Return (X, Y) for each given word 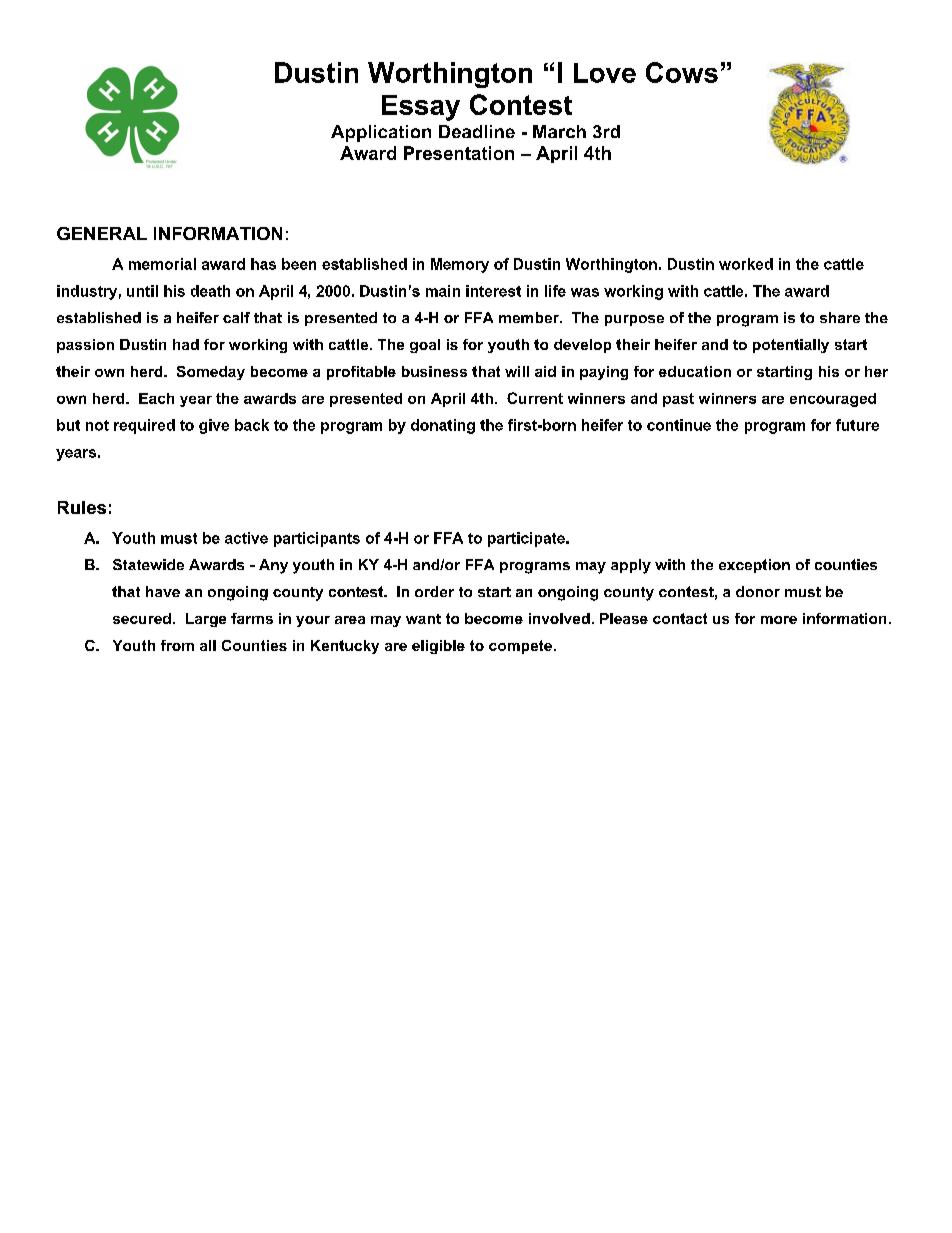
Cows (682, 72)
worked (746, 264)
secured (142, 618)
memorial (162, 264)
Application (381, 133)
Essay (421, 108)
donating (443, 426)
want (423, 619)
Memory (460, 265)
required (144, 426)
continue (679, 425)
